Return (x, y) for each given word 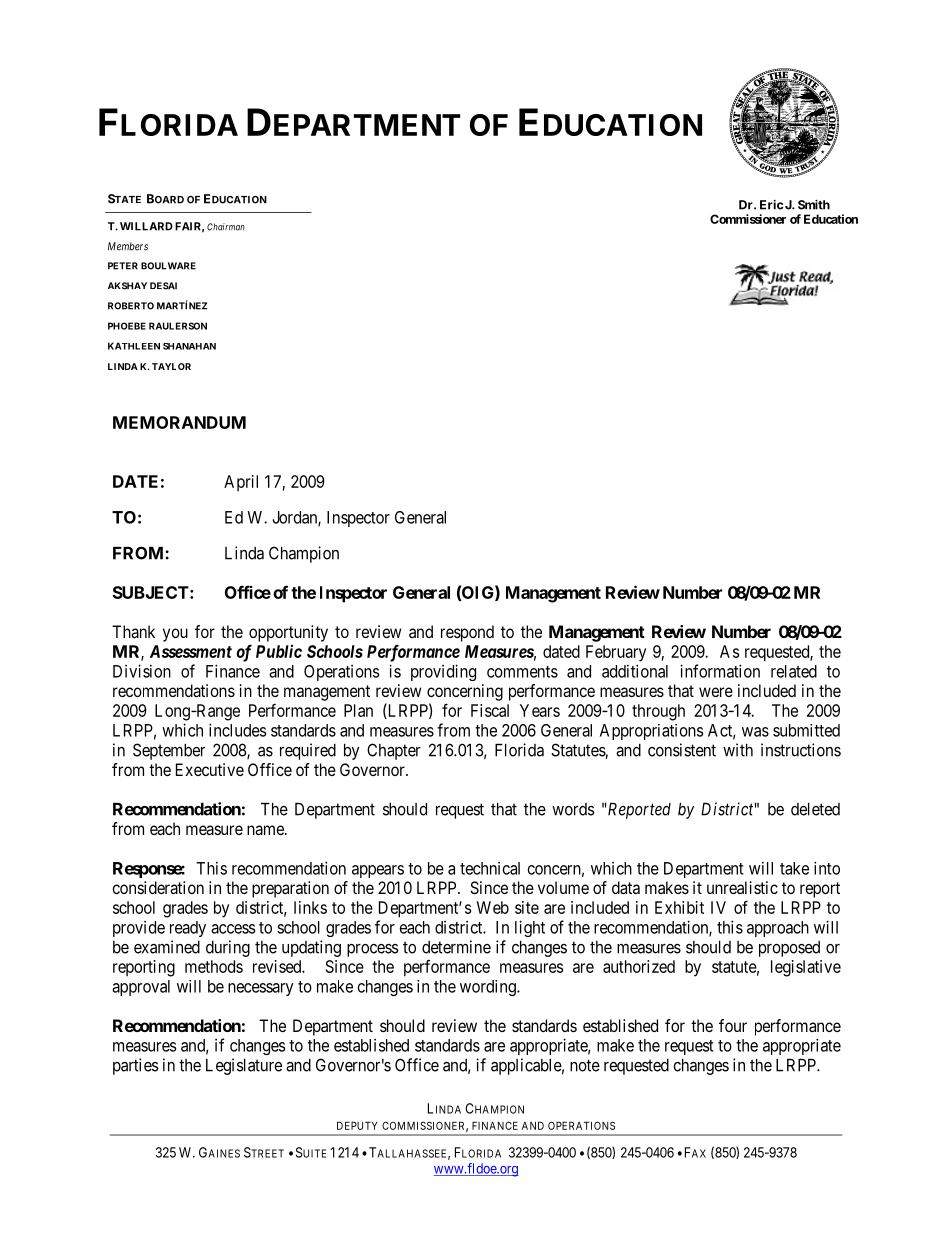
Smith (814, 205)
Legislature (244, 1066)
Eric (771, 205)
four (733, 1025)
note (585, 1065)
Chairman (226, 227)
